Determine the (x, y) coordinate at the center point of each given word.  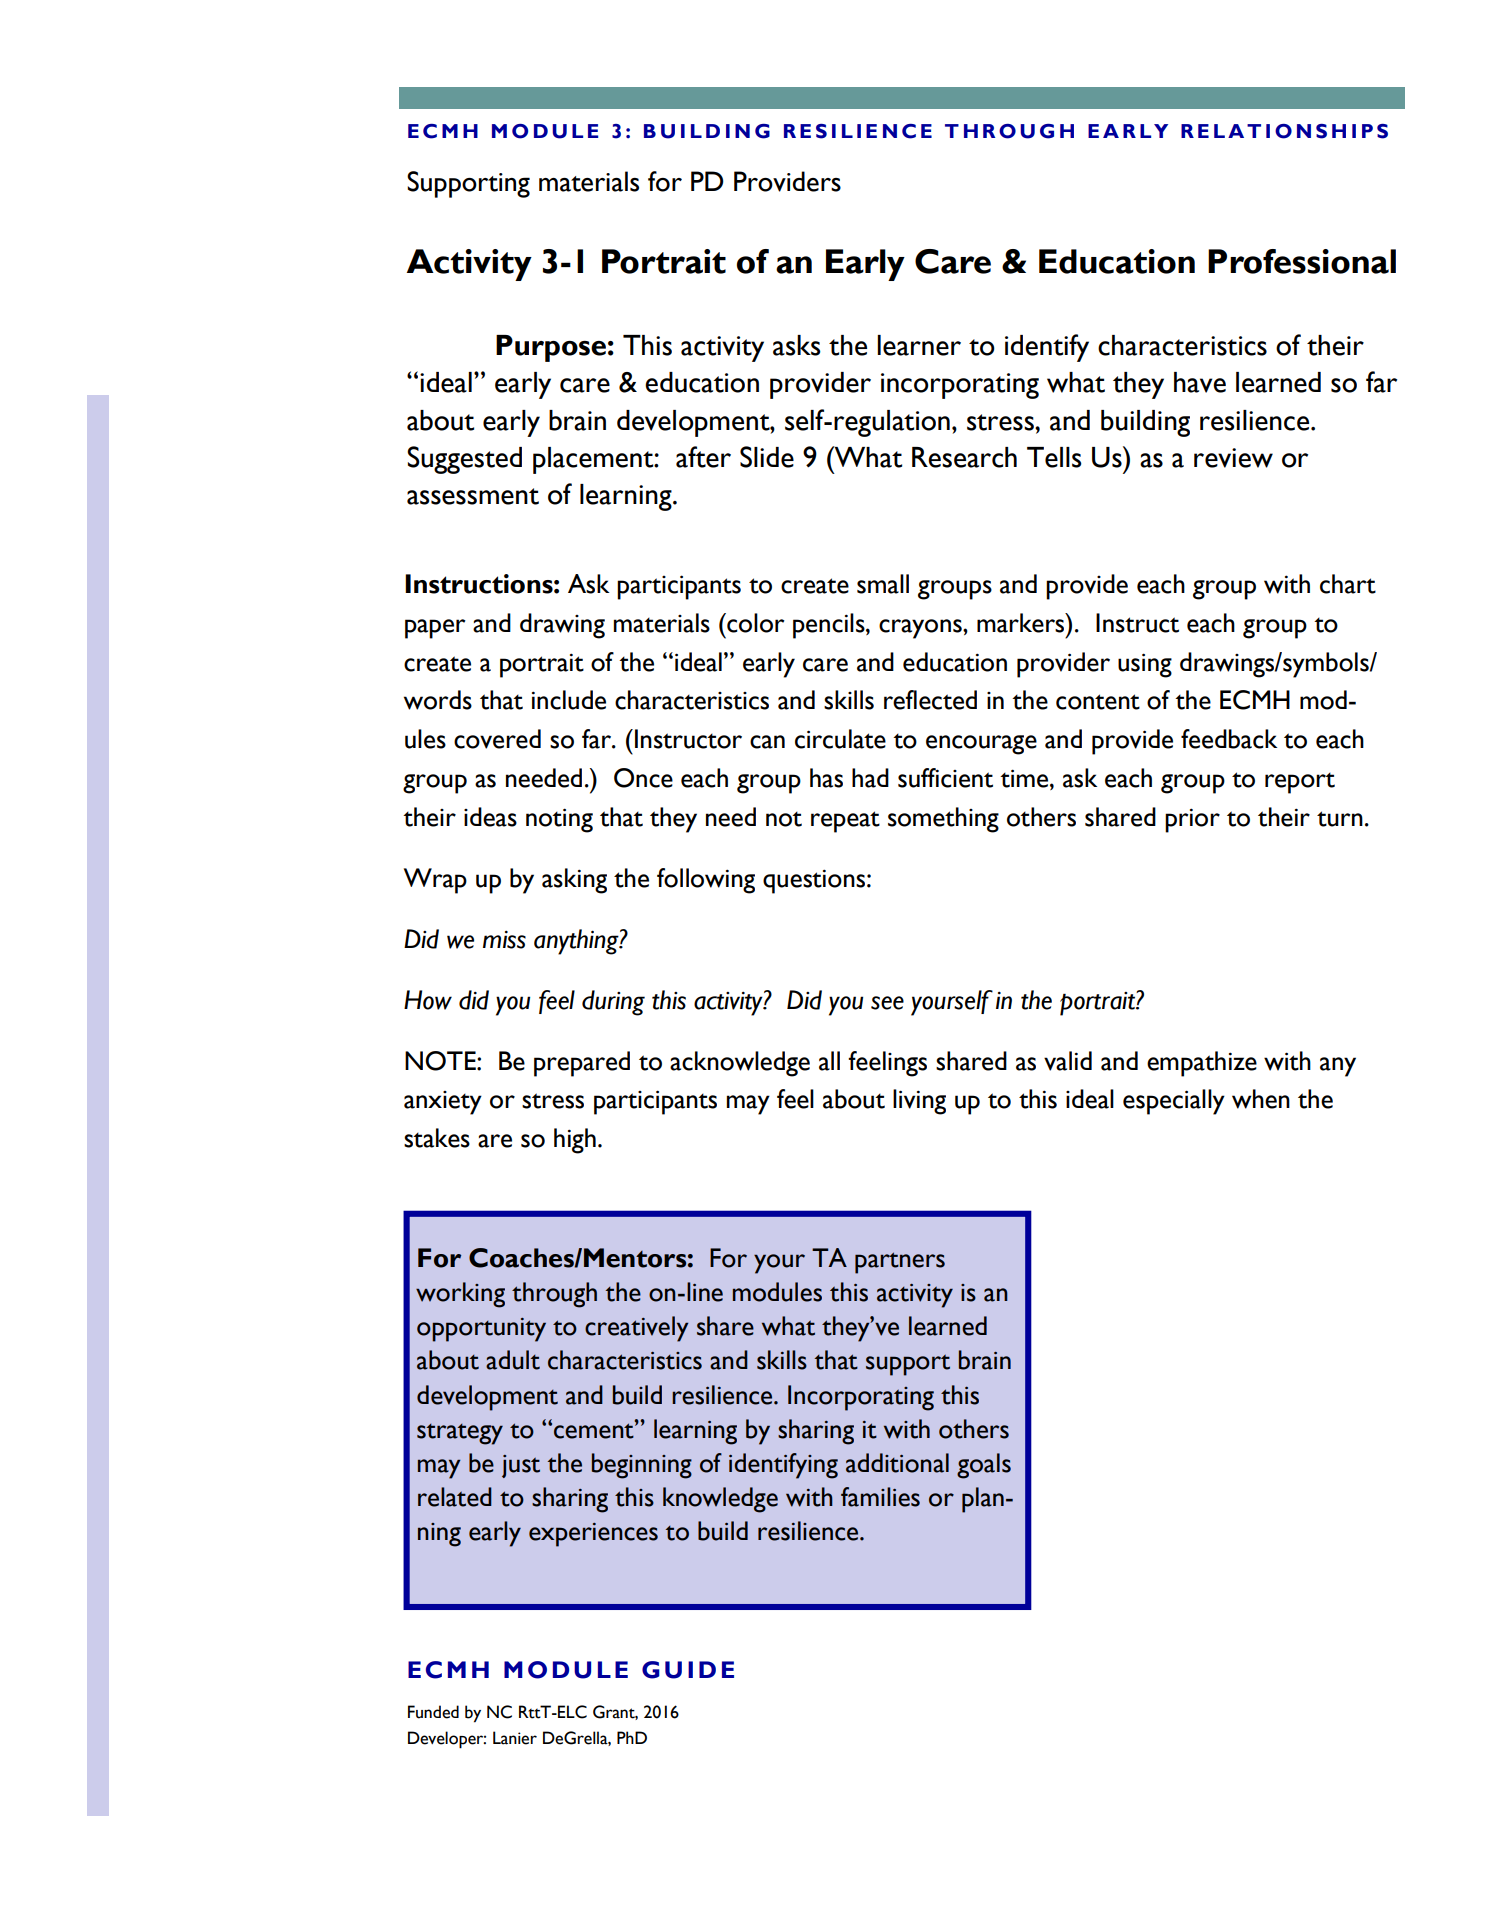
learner (919, 345)
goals (984, 1466)
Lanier (515, 1738)
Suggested (464, 460)
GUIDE (688, 1670)
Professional (1302, 261)
